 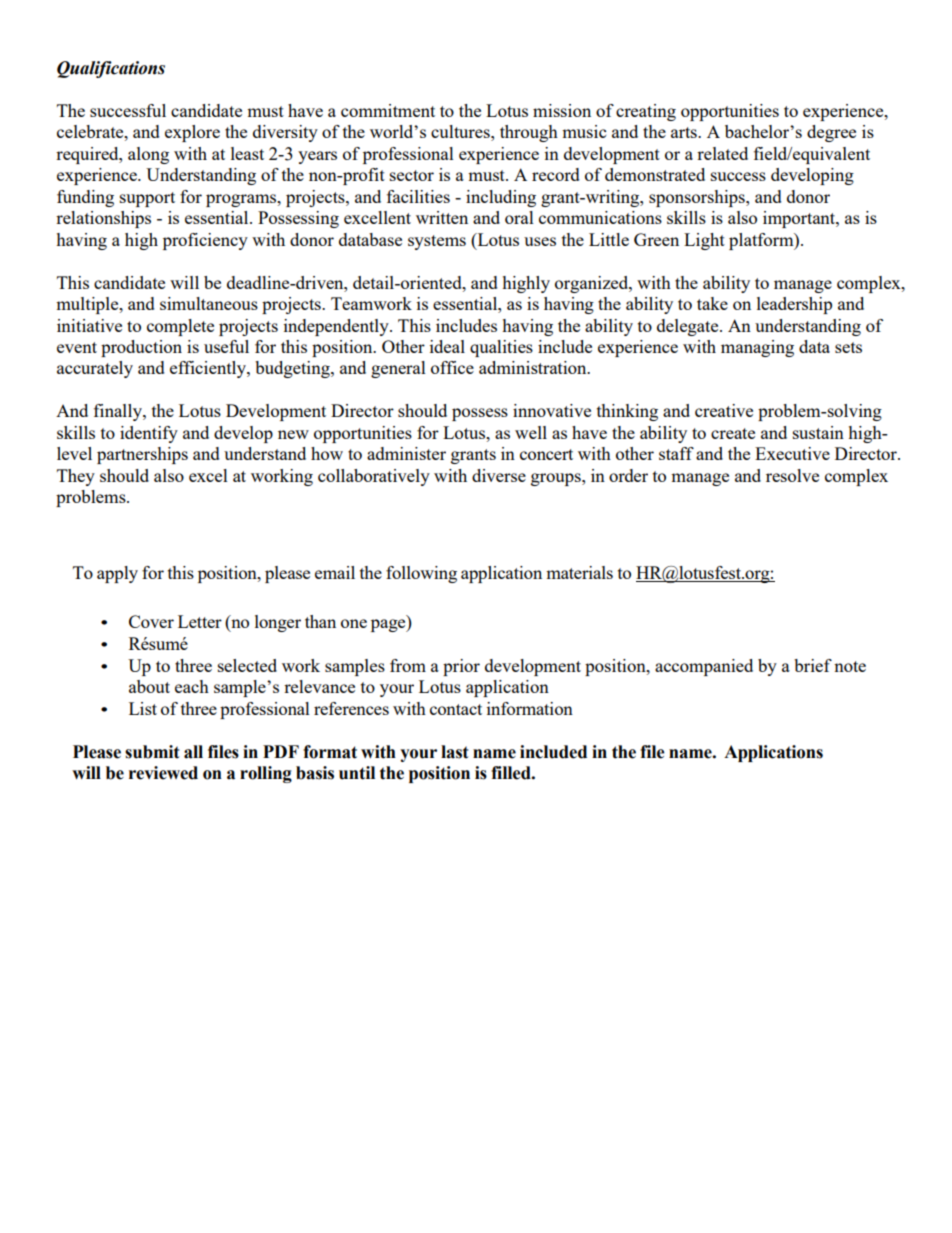 What do you see at coordinates (180, 327) in the document?
I see `complete` at bounding box center [180, 327].
